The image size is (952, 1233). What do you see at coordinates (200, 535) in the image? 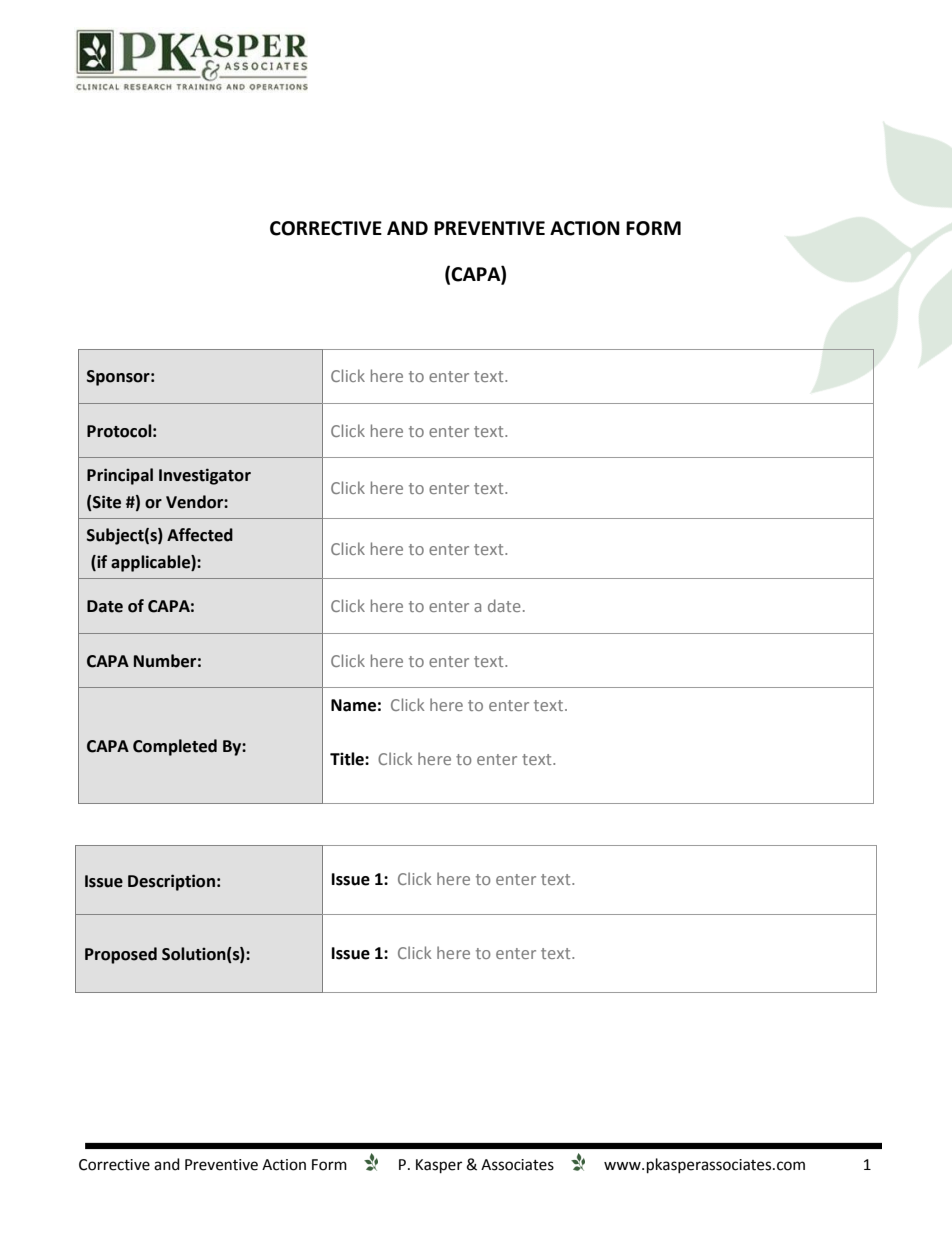
I see `Affected` at bounding box center [200, 535].
